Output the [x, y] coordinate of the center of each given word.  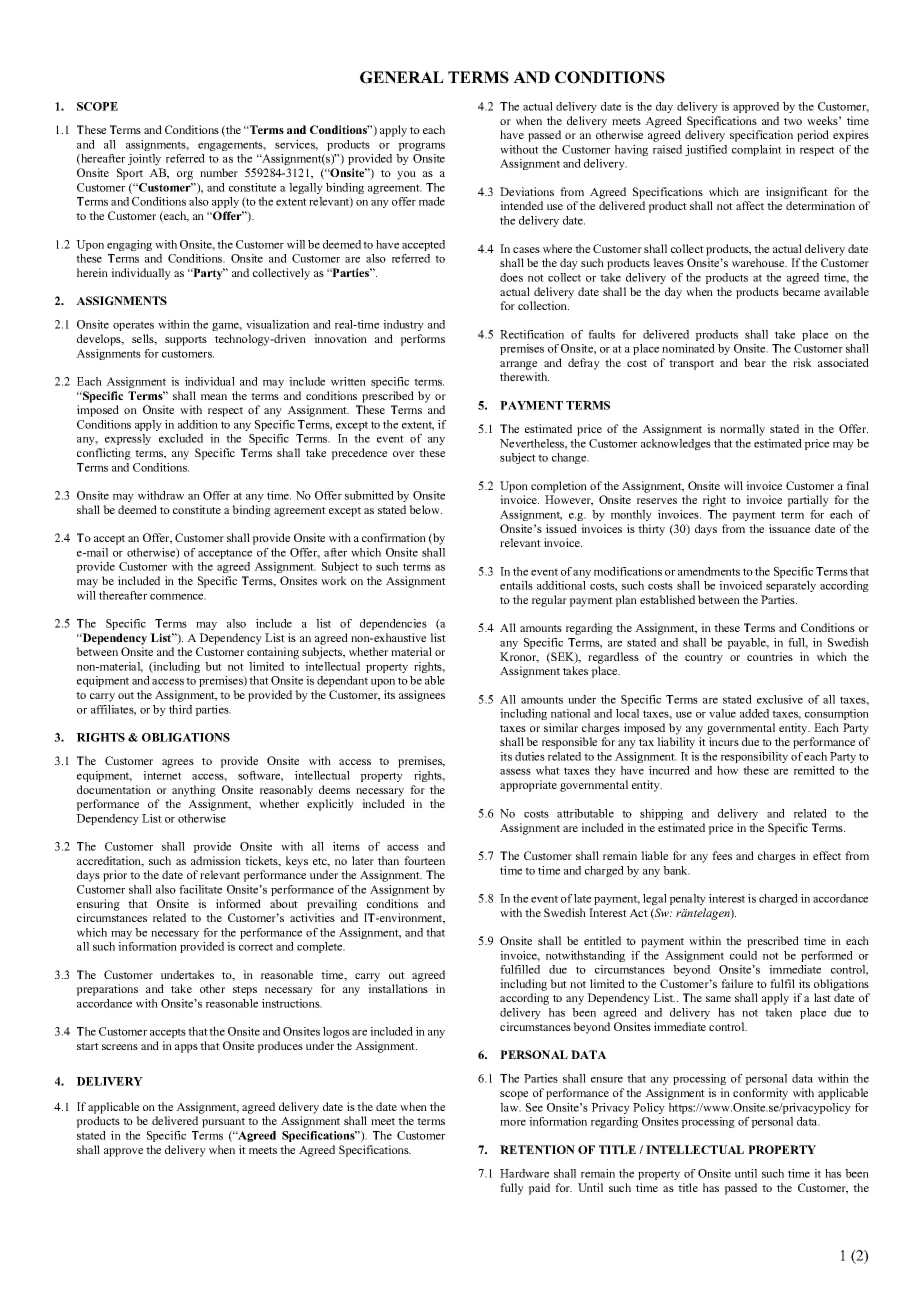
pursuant [223, 1123]
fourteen [424, 860]
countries [770, 656]
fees [722, 855]
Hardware [524, 1173]
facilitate [200, 889]
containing [273, 653]
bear [755, 362]
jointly [144, 159]
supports [186, 341]
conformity [760, 1094]
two [793, 121]
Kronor [519, 657]
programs [421, 146]
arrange [518, 365]
